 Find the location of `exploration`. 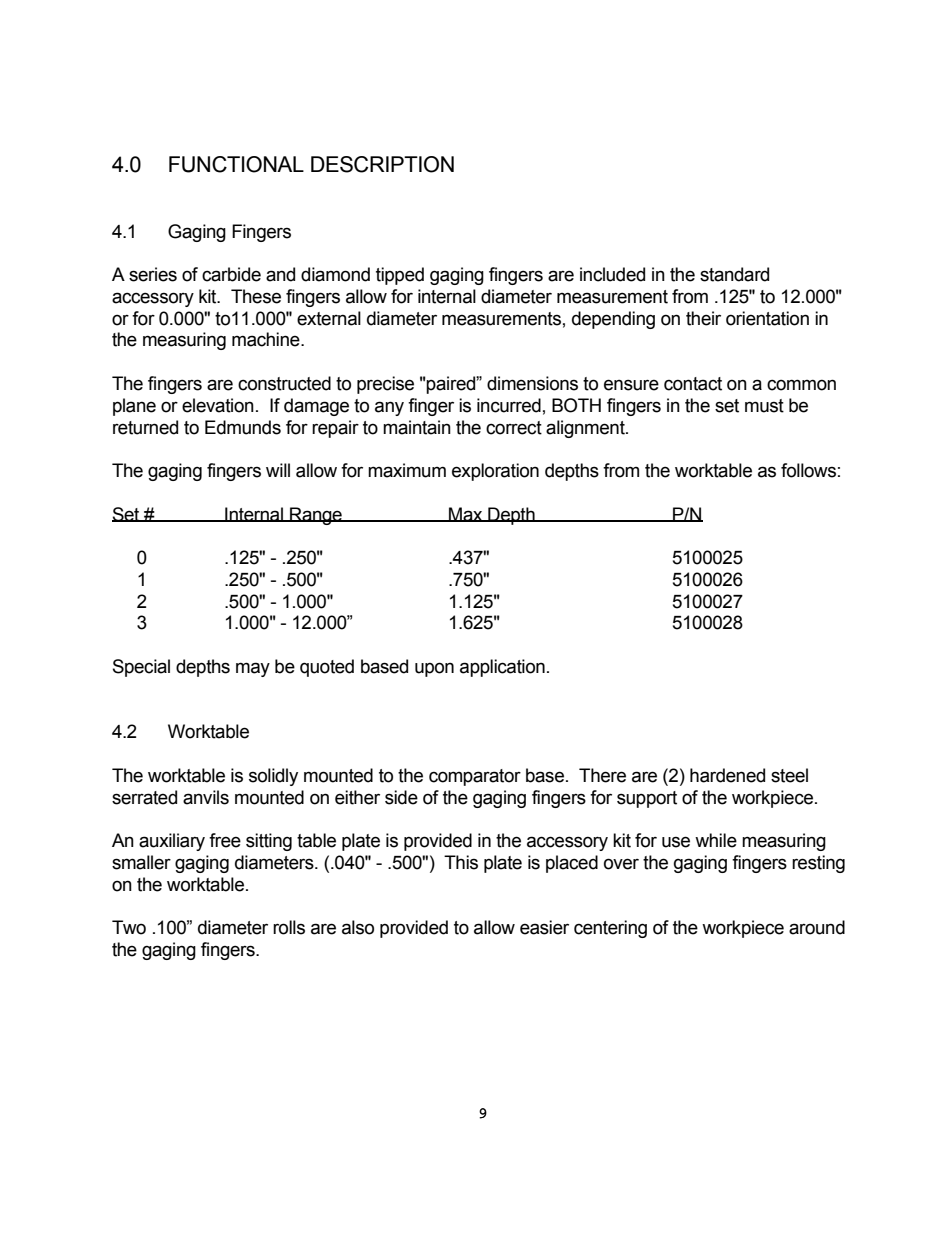

exploration is located at coordinates (495, 472).
